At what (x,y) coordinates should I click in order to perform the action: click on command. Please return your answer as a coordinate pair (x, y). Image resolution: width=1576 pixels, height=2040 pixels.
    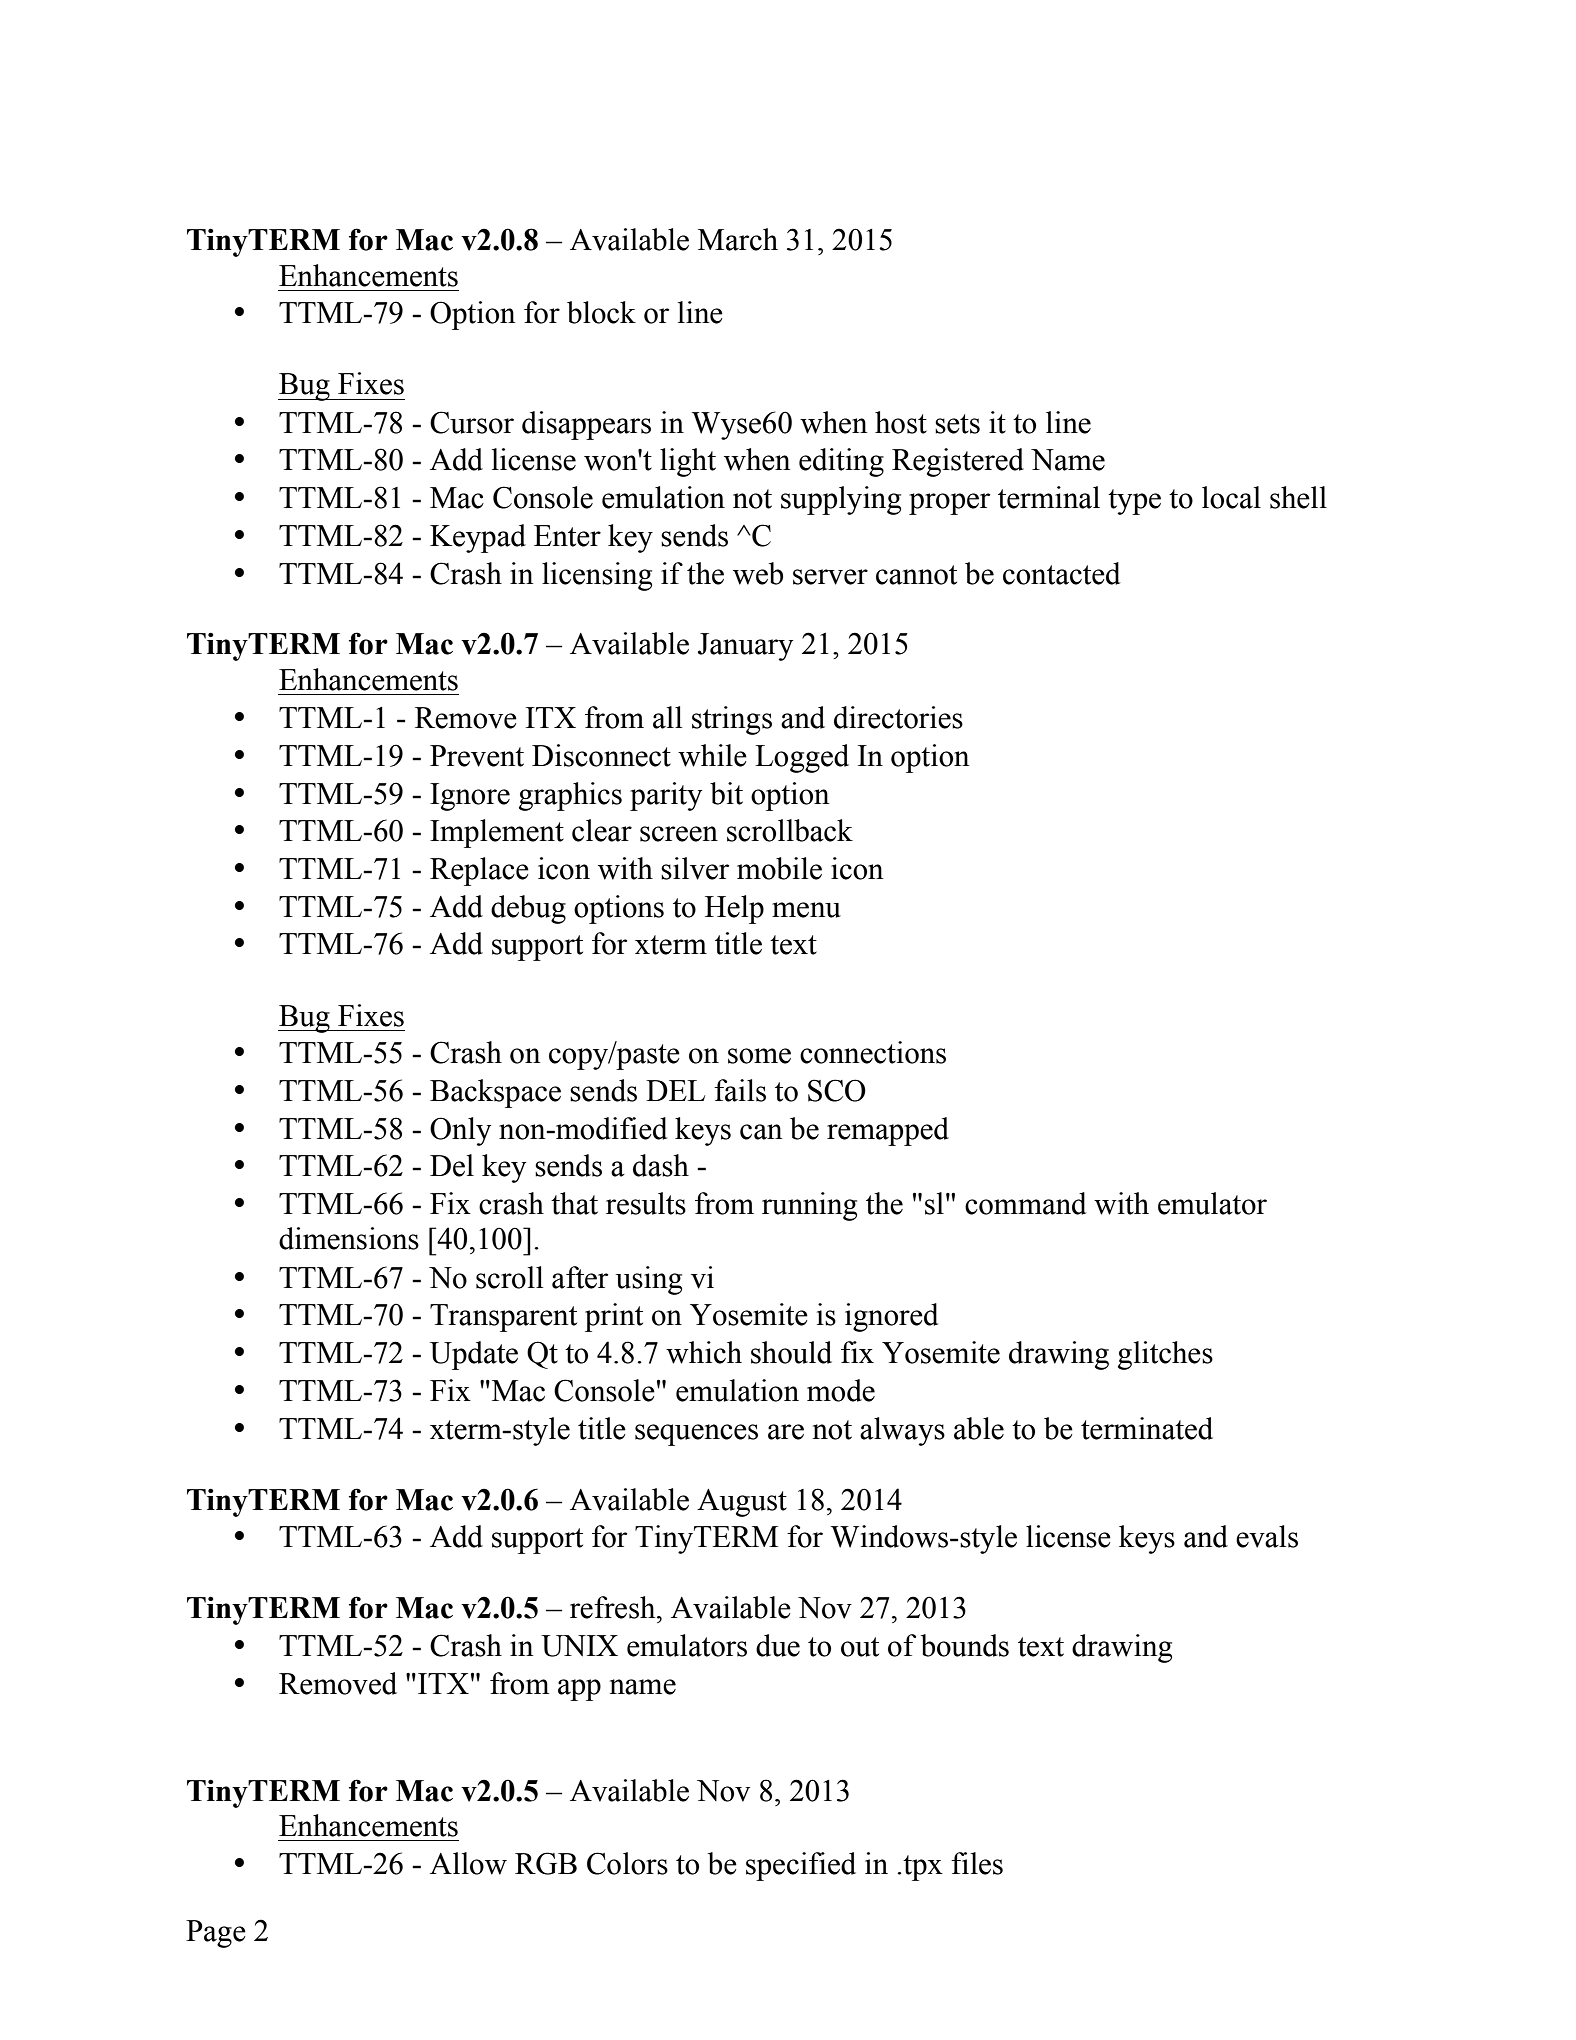
    Looking at the image, I should click on (1025, 1203).
